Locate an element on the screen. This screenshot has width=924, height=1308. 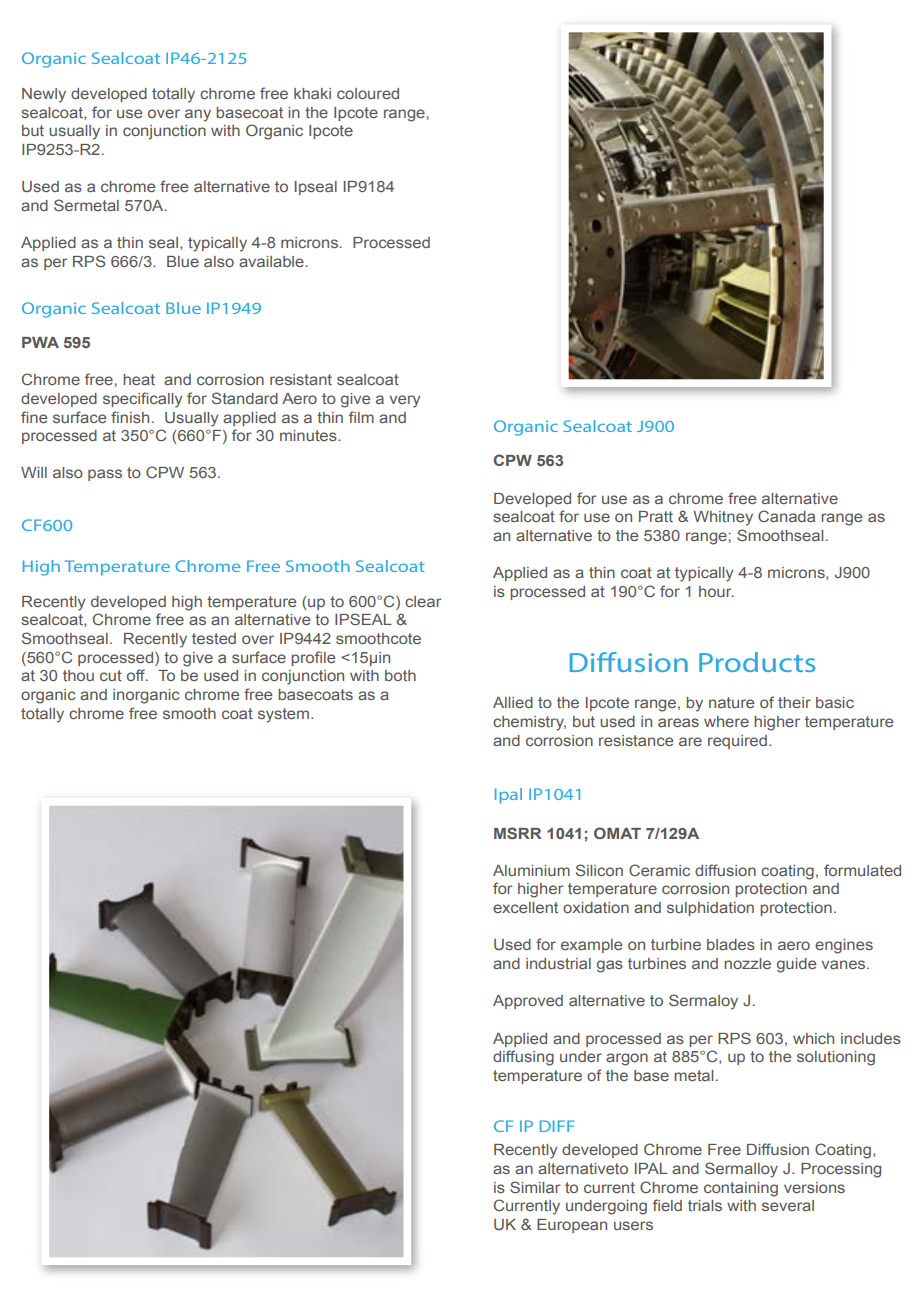
blades is located at coordinates (731, 944).
